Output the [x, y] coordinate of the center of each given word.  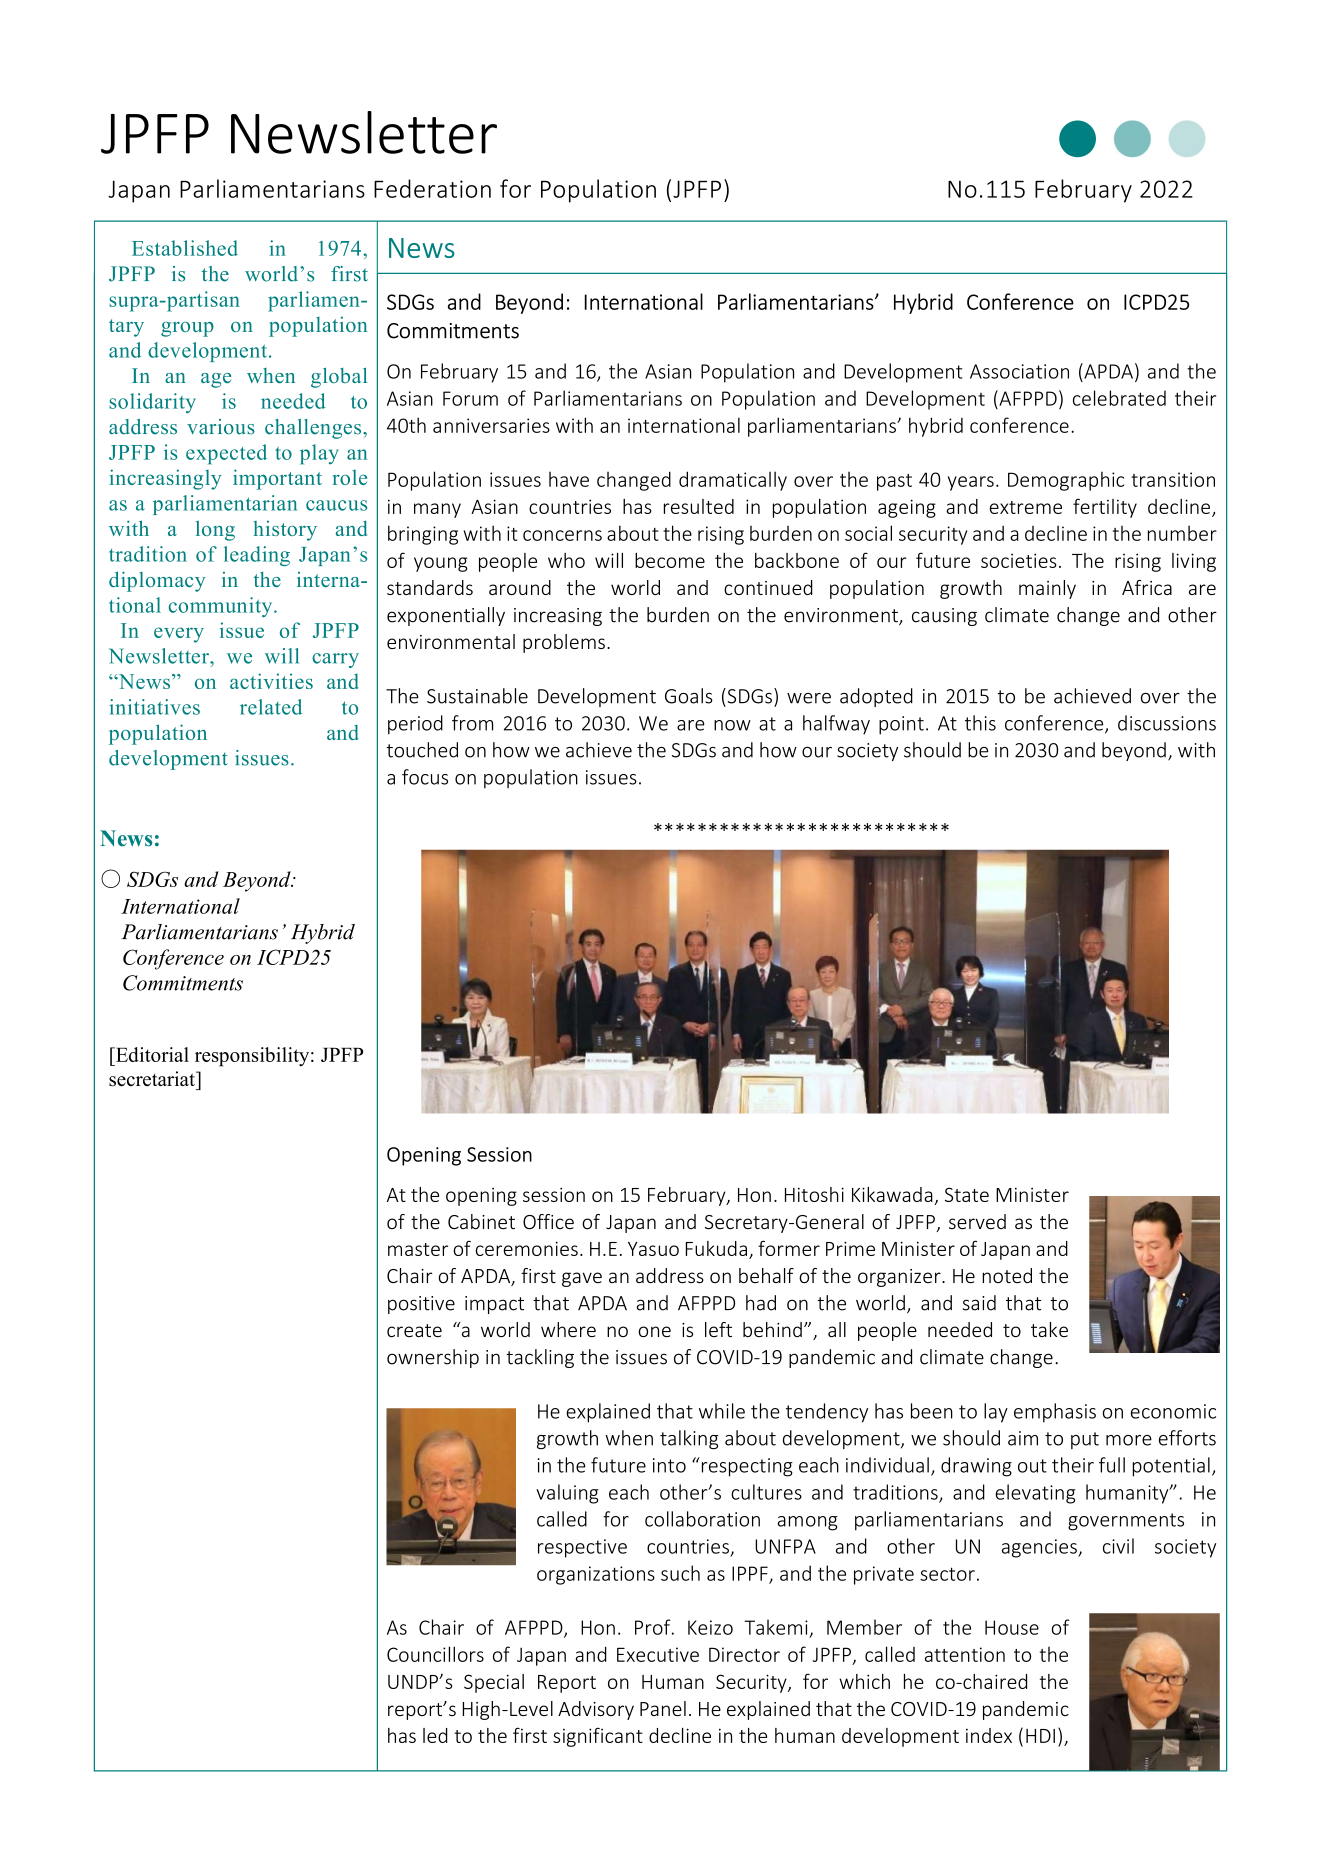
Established [185, 248]
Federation [432, 188]
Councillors [435, 1654]
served [977, 1222]
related [271, 707]
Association [1019, 371]
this [980, 723]
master [418, 1249]
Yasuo [653, 1249]
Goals [689, 696]
